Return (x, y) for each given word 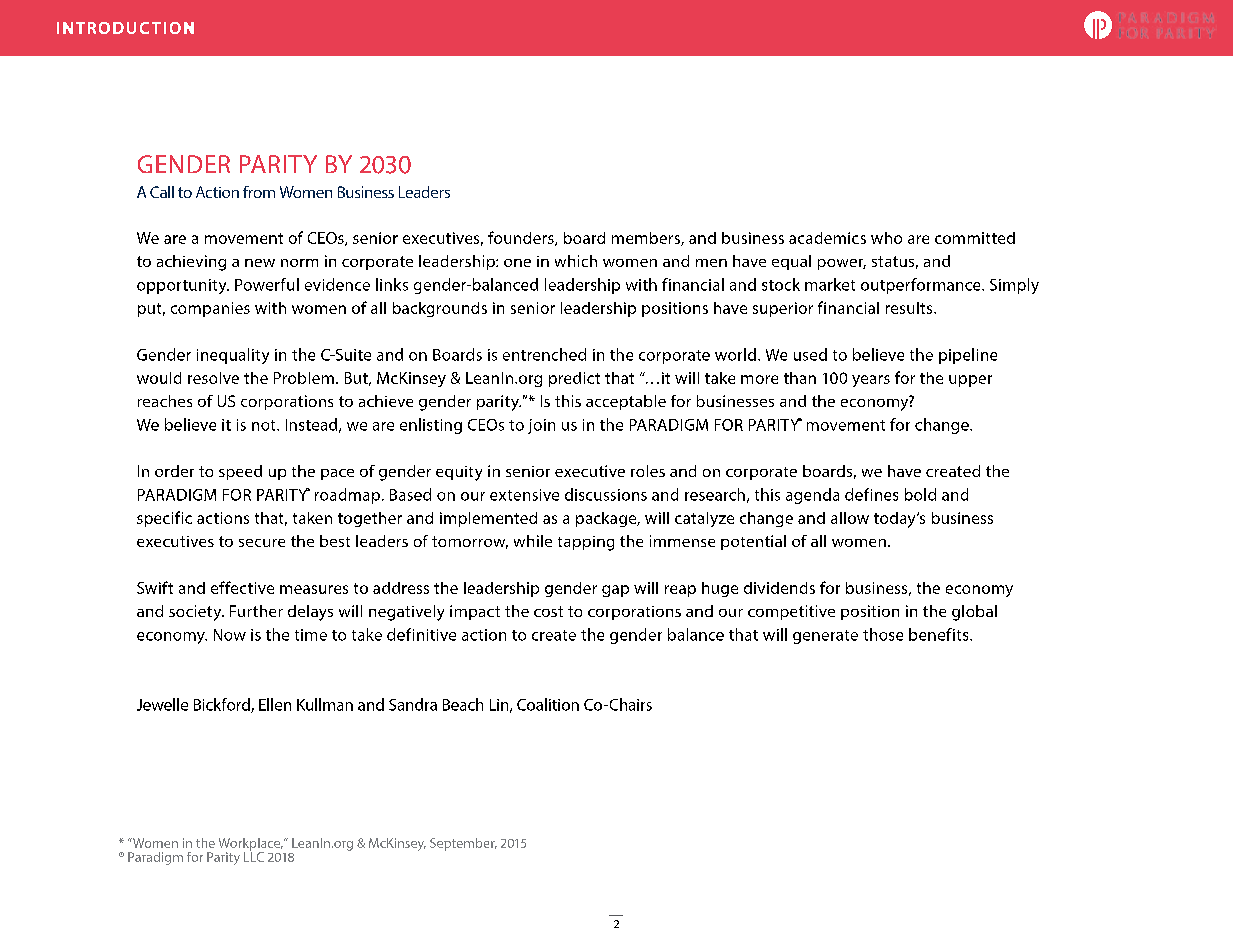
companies (210, 309)
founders (522, 238)
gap (615, 591)
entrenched (544, 354)
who (886, 238)
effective (242, 587)
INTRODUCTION (125, 28)
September (463, 844)
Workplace (251, 845)
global (974, 613)
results (910, 308)
